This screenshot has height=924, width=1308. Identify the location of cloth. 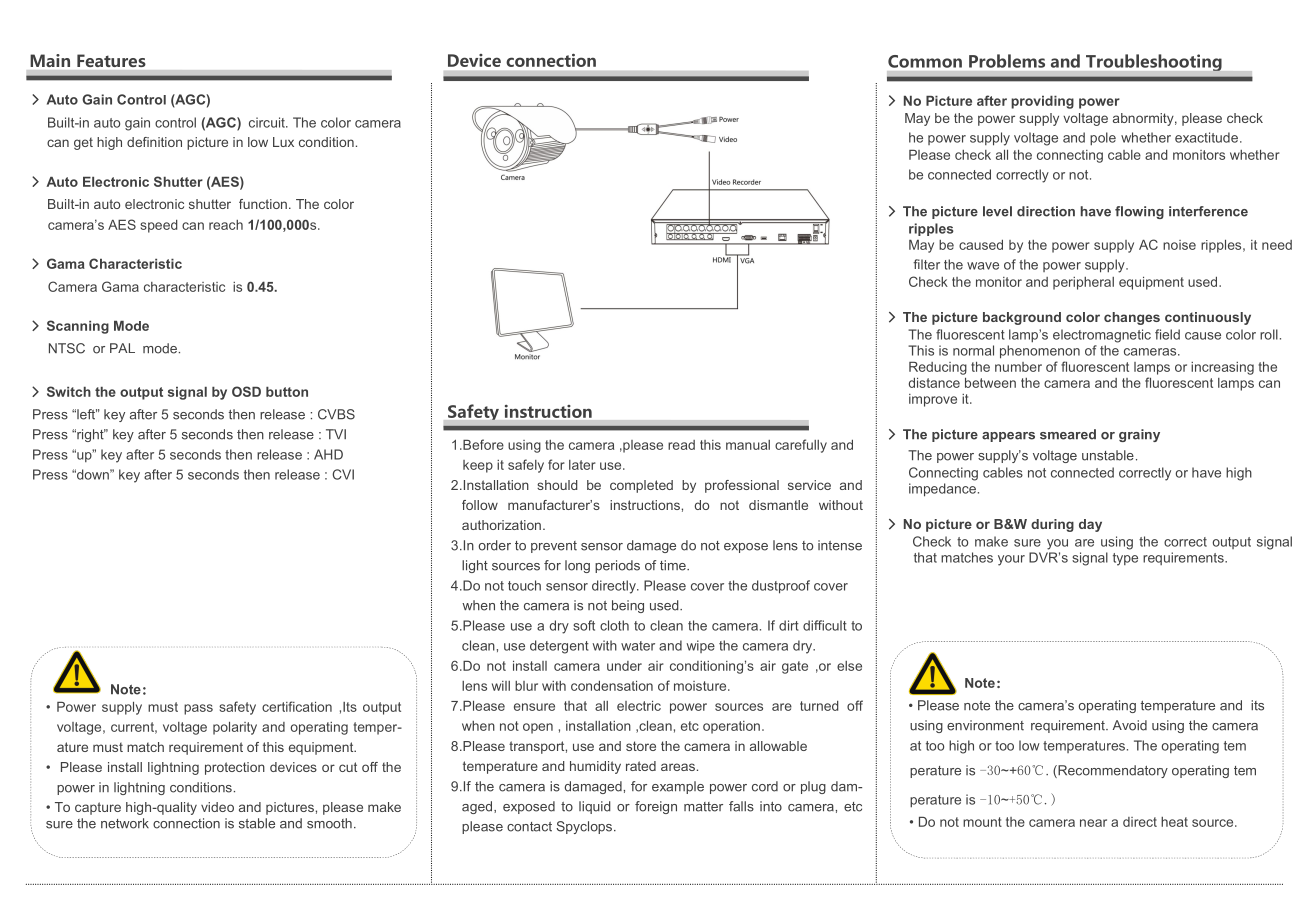
(614, 625).
